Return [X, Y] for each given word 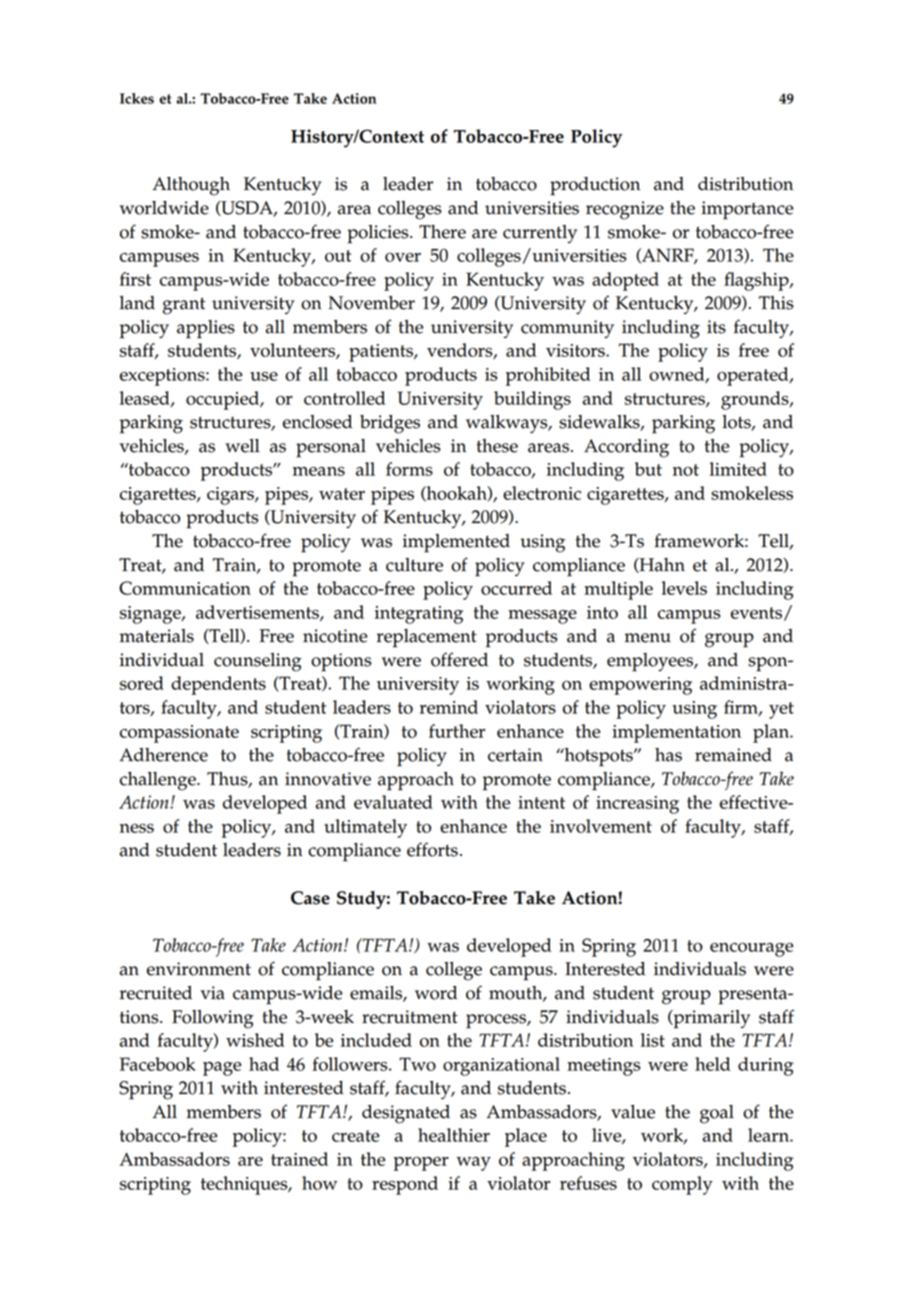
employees [651, 662]
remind [449, 707]
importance [747, 210]
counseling [258, 662]
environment [199, 969]
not [686, 470]
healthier [454, 1135]
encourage [751, 950]
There [442, 232]
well [242, 446]
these [497, 446]
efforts [432, 849]
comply [682, 1185]
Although [191, 186]
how [319, 1183]
